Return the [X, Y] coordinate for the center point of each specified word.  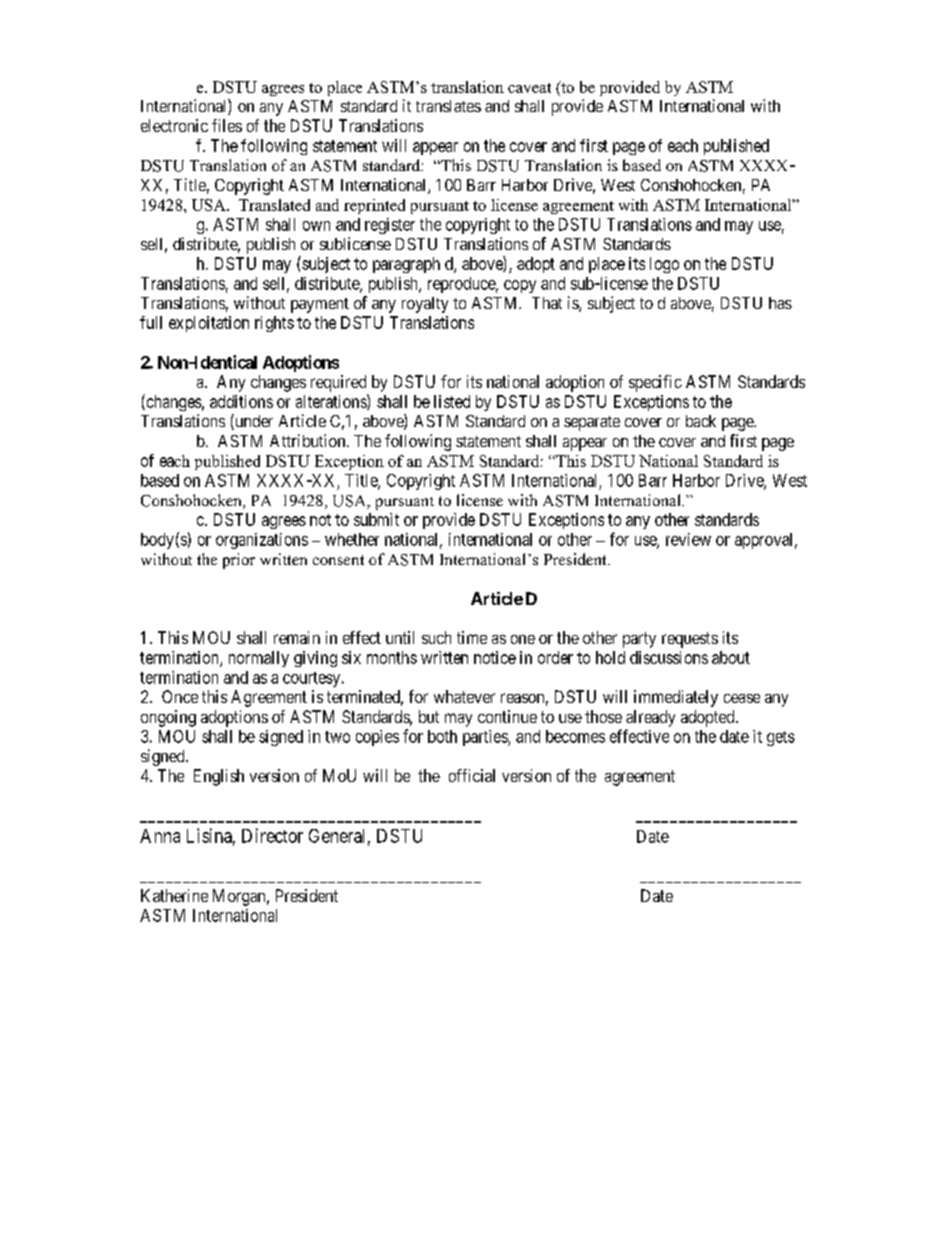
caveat [529, 88]
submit [376, 519]
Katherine [174, 895]
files [227, 125]
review [688, 539]
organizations [262, 541]
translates [448, 106]
